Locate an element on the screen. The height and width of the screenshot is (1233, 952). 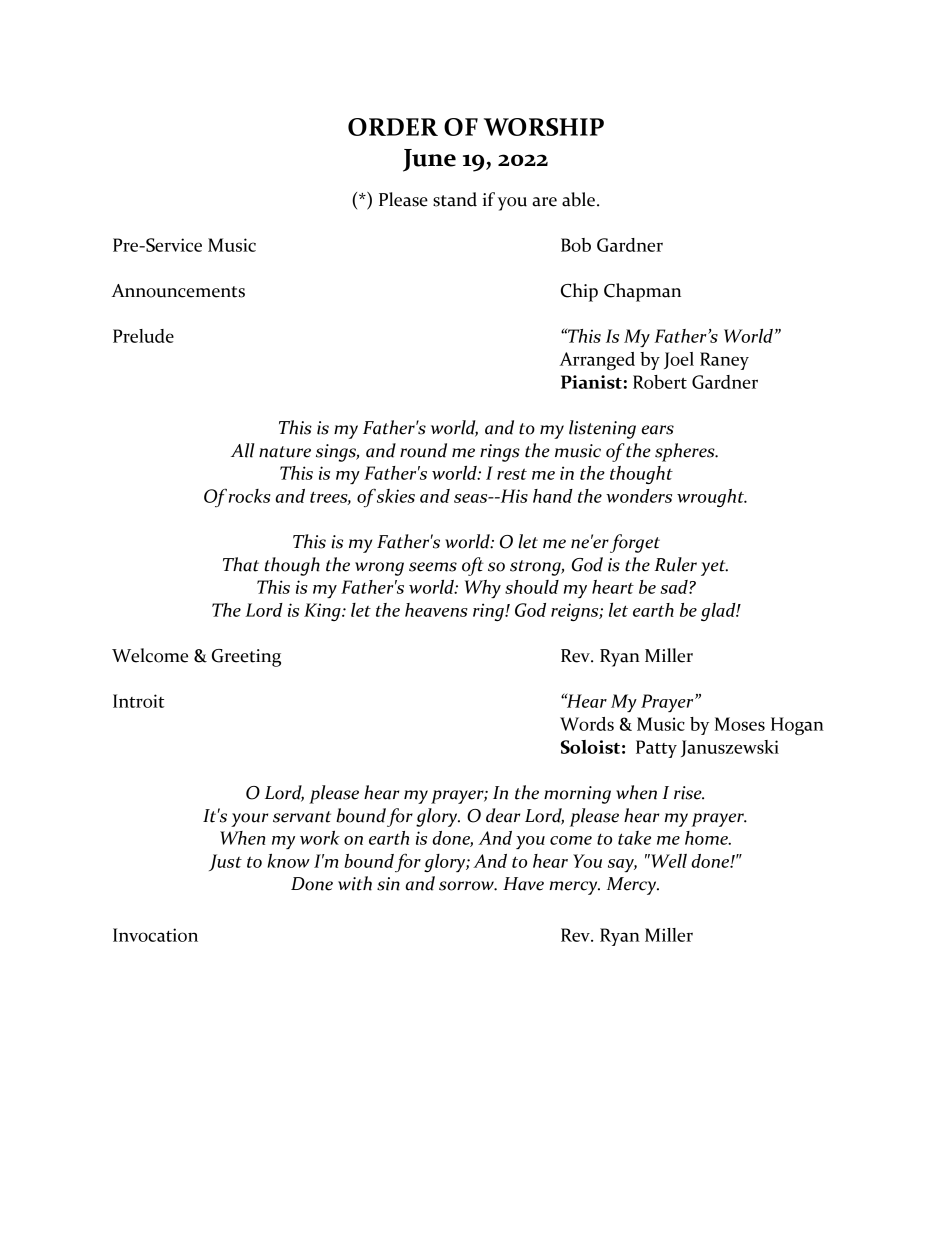
Words is located at coordinates (587, 724).
